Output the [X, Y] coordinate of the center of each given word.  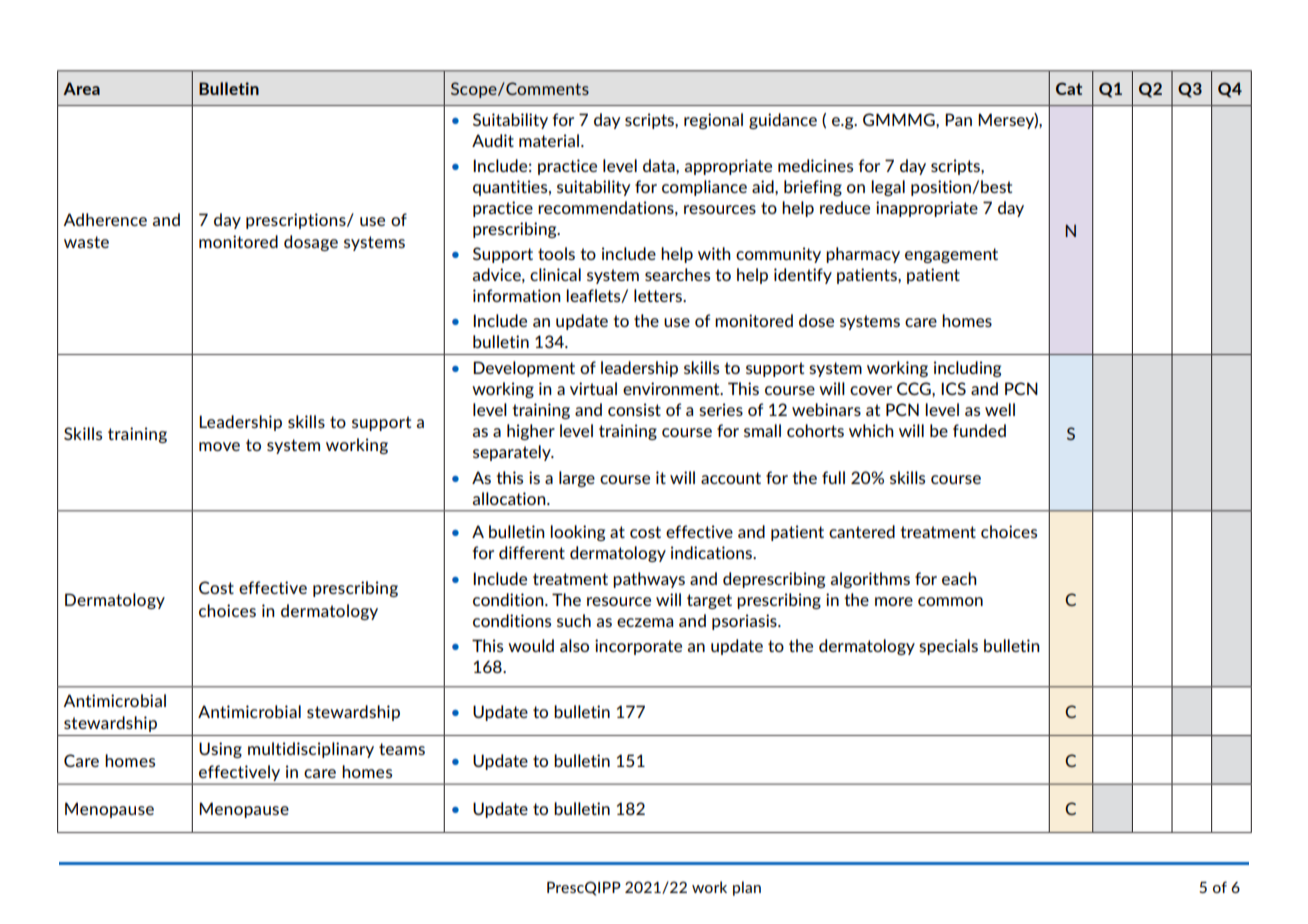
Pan [958, 119]
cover [871, 390]
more [894, 601]
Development [524, 369]
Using [220, 750]
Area [81, 88]
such [574, 620]
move [219, 446]
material [549, 140]
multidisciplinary [311, 750]
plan [747, 888]
